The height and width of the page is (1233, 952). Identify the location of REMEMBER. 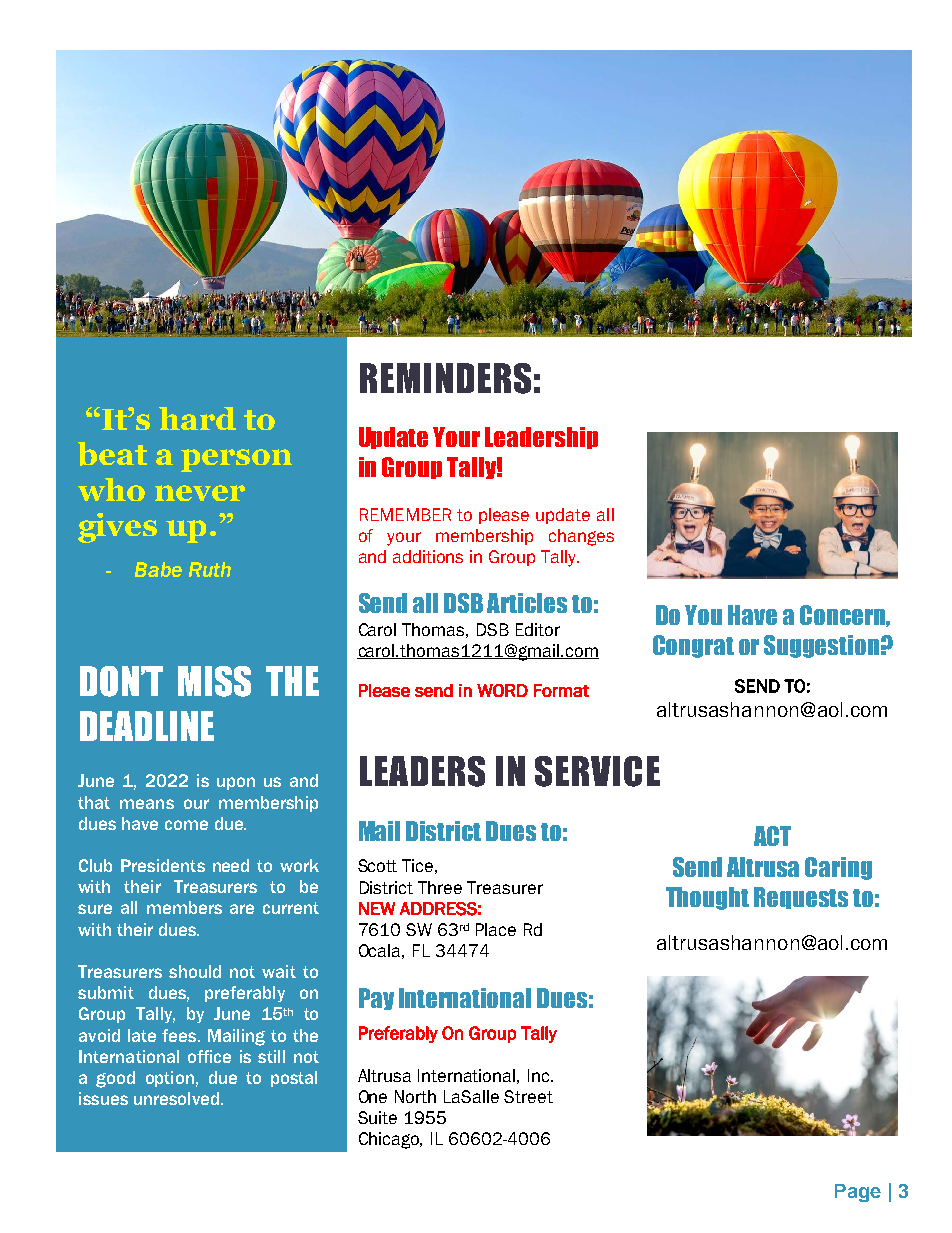
(405, 514).
